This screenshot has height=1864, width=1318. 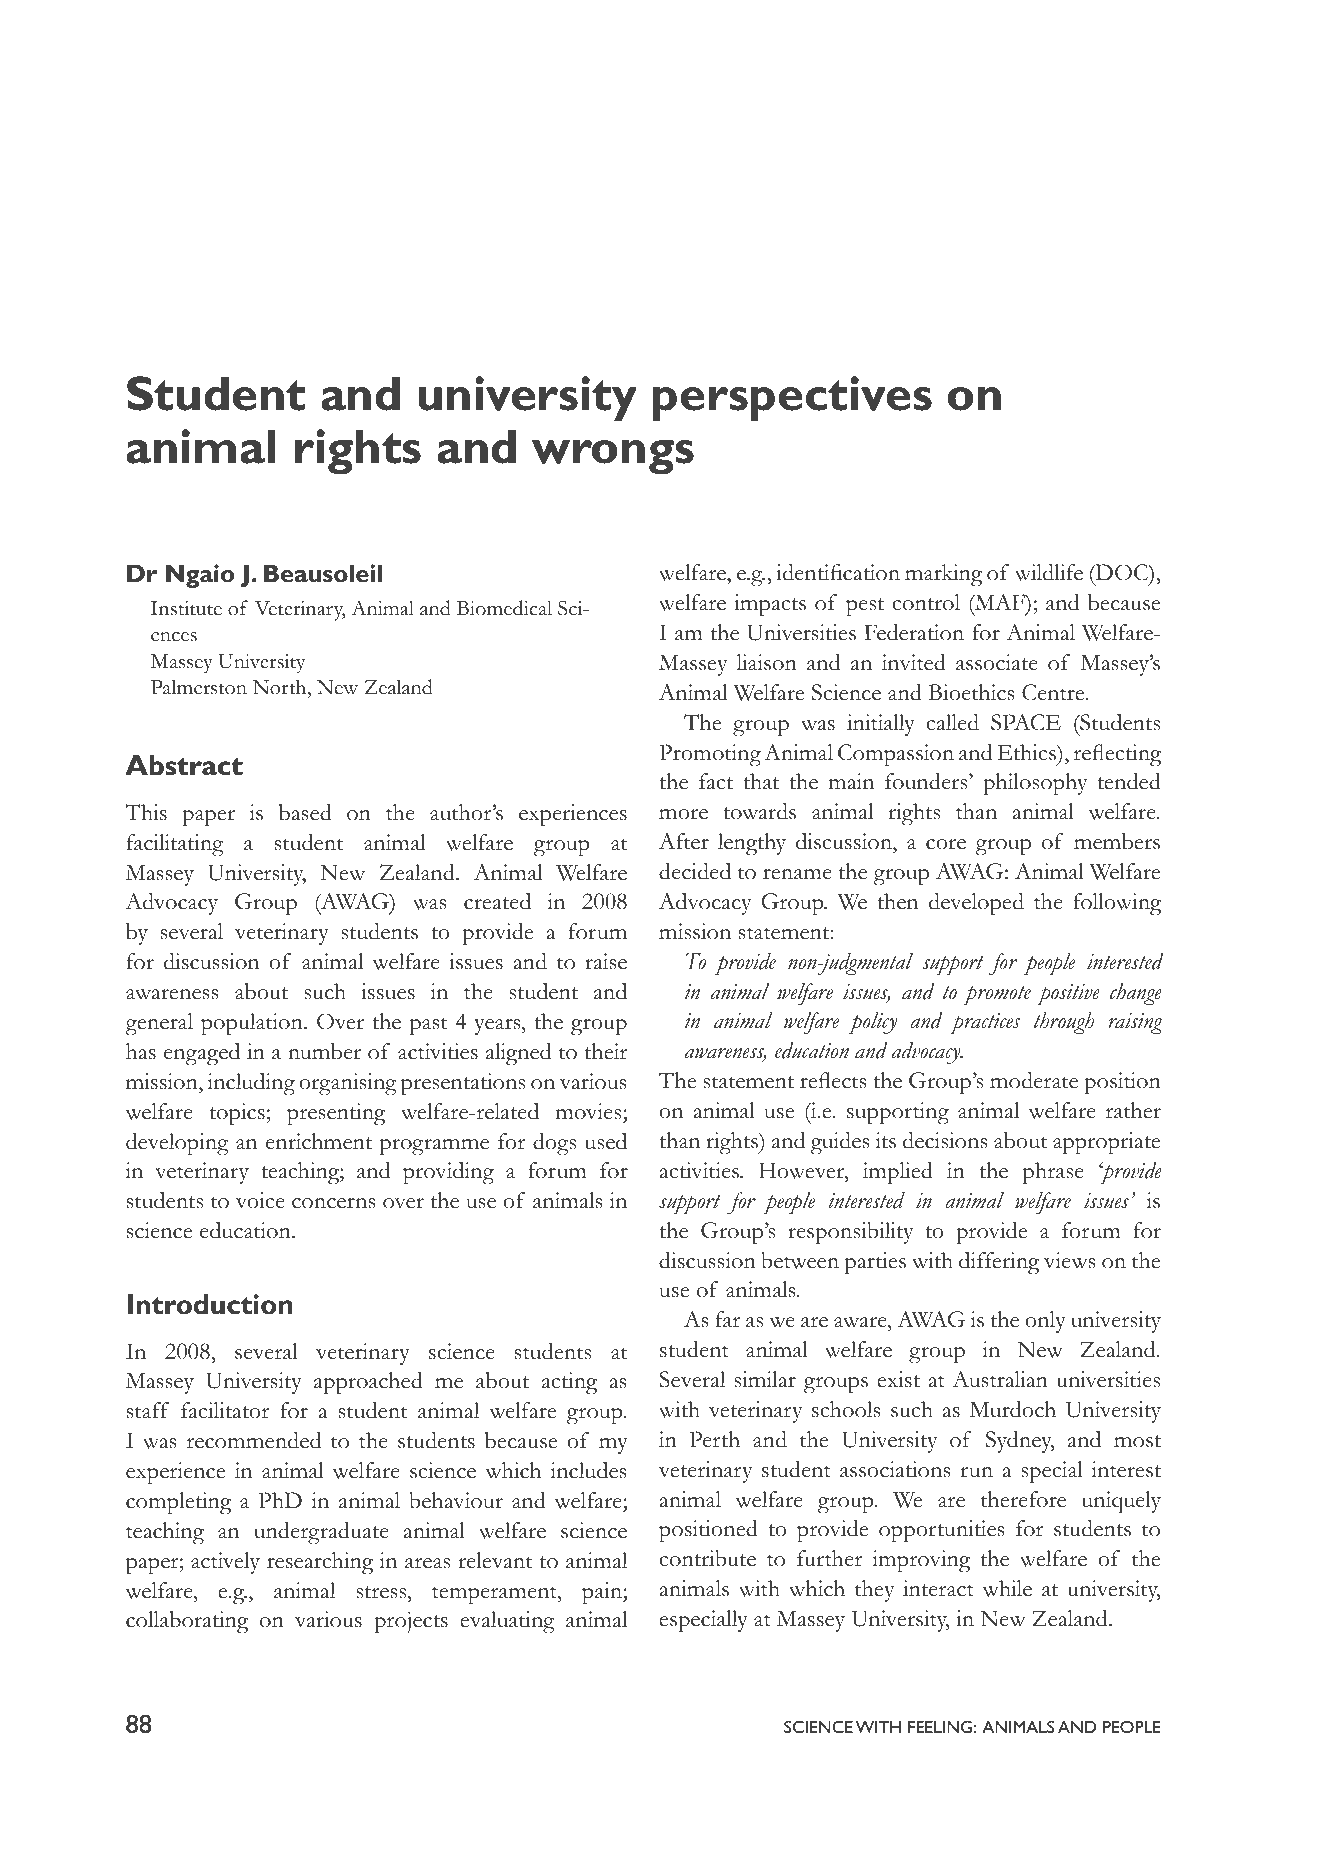 I want to click on moderate, so click(x=1034, y=1080).
